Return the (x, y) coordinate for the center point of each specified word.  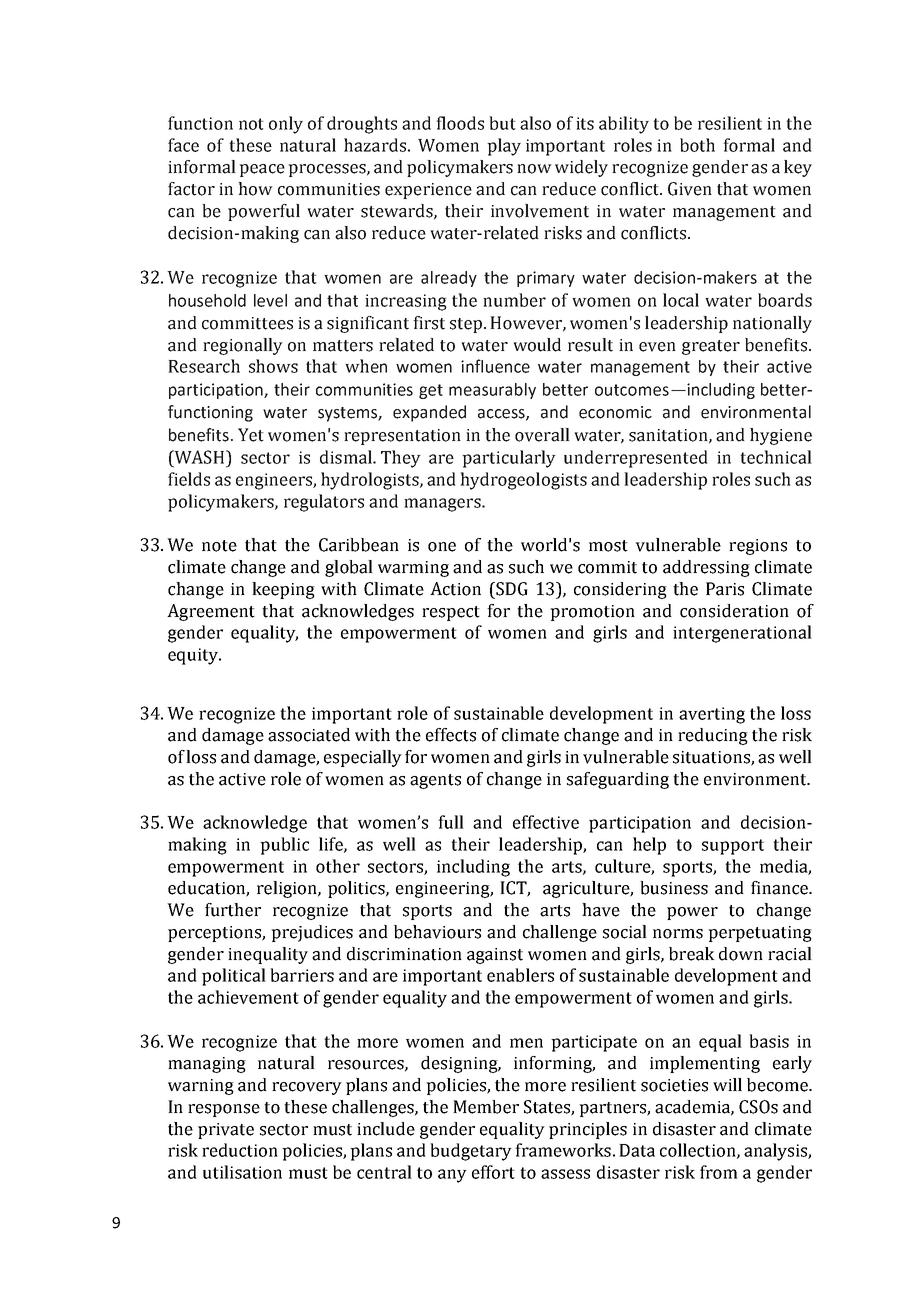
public (284, 846)
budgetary (471, 1152)
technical (776, 457)
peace (262, 170)
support (733, 847)
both (697, 145)
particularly (509, 459)
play (504, 147)
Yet (251, 435)
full (451, 822)
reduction (240, 1150)
